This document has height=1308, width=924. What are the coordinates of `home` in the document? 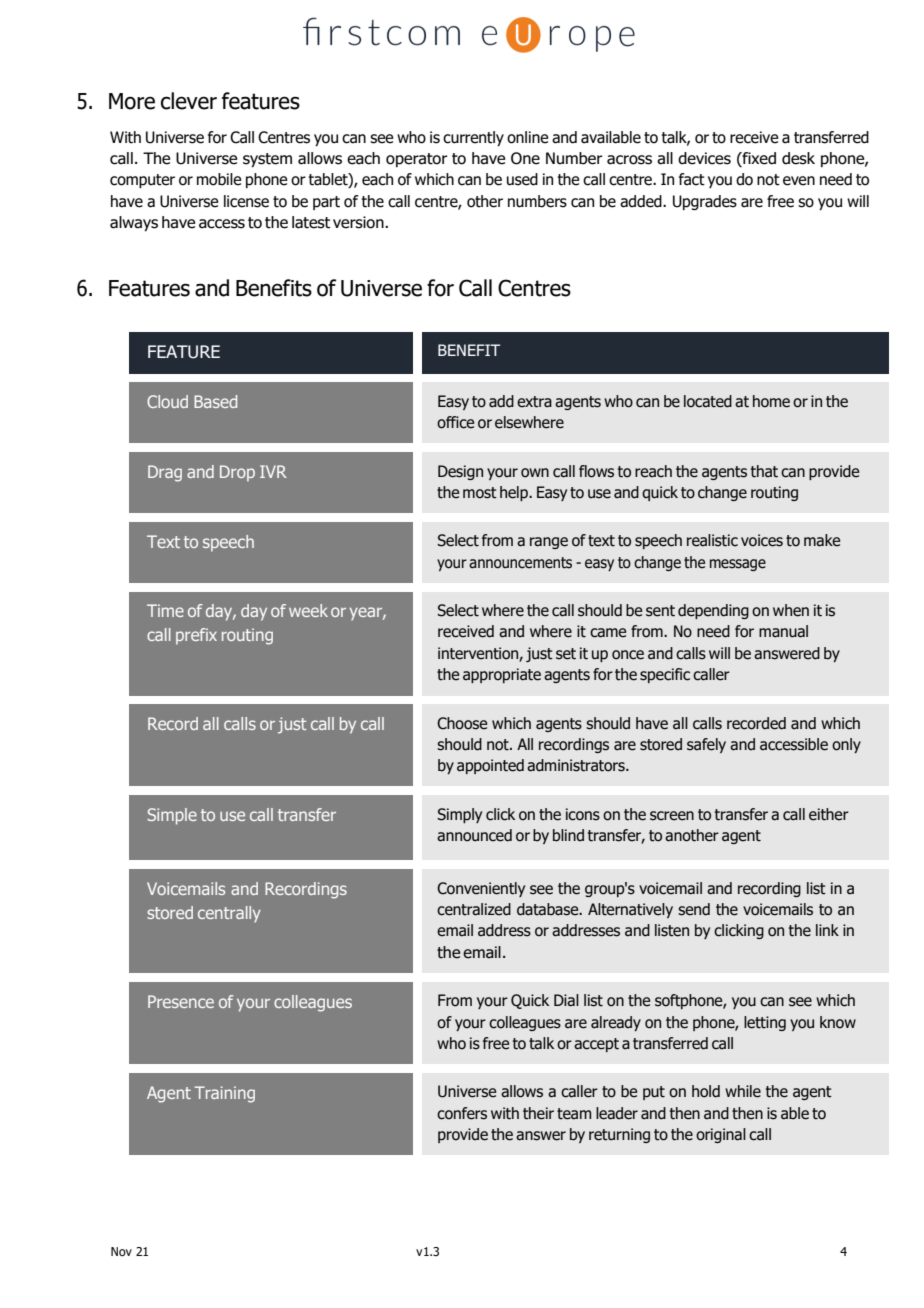 It's located at (771, 401).
